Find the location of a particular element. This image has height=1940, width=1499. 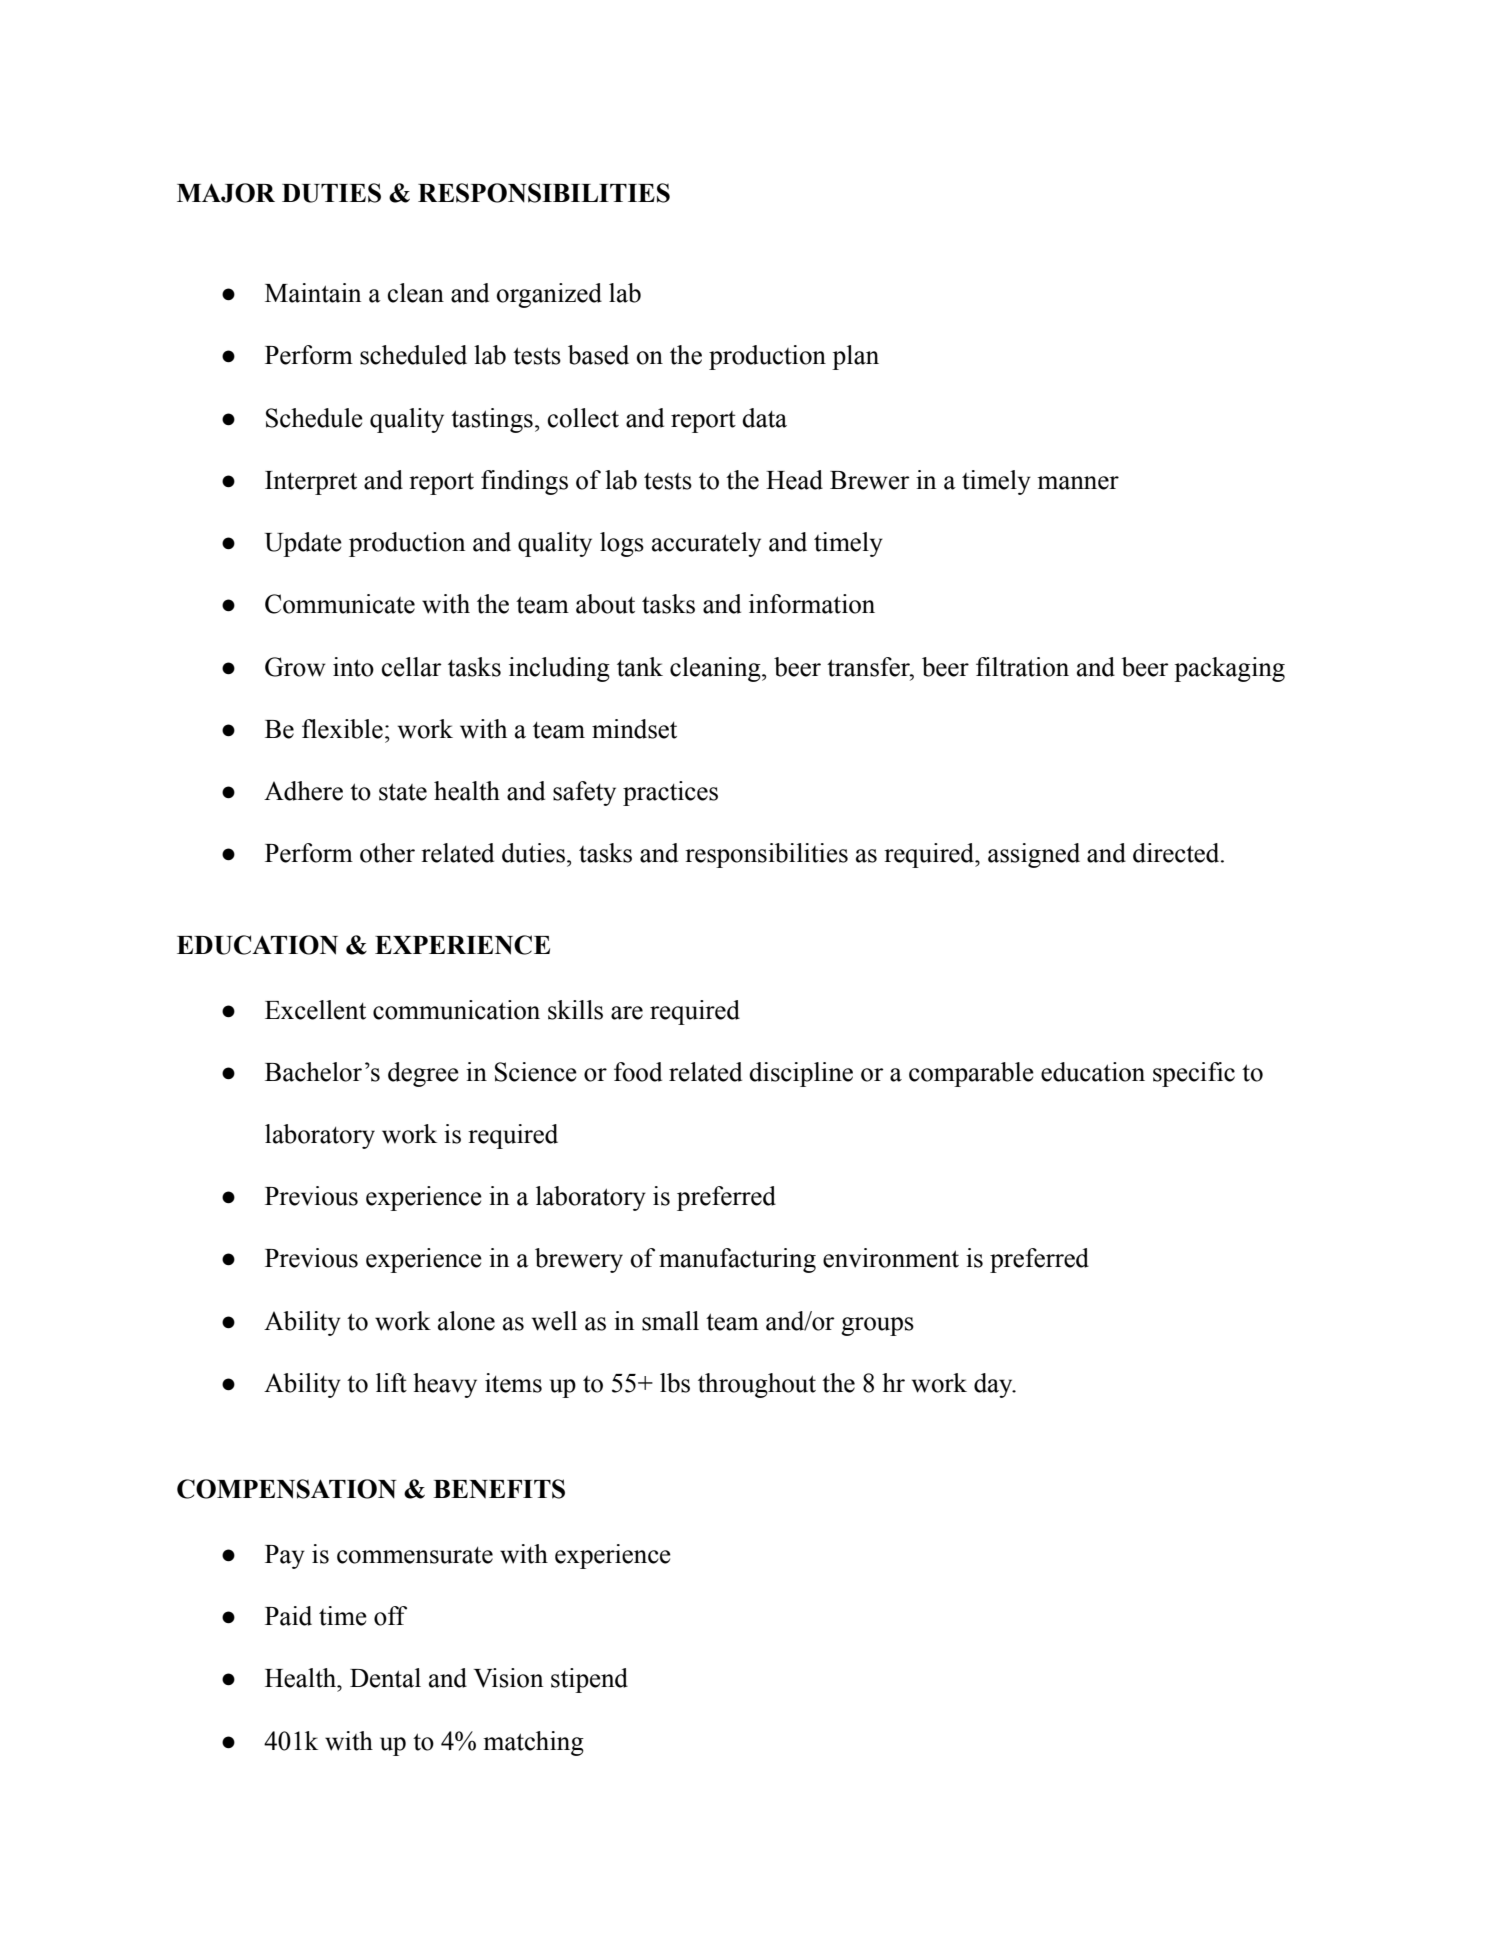

Maintain is located at coordinates (313, 293).
